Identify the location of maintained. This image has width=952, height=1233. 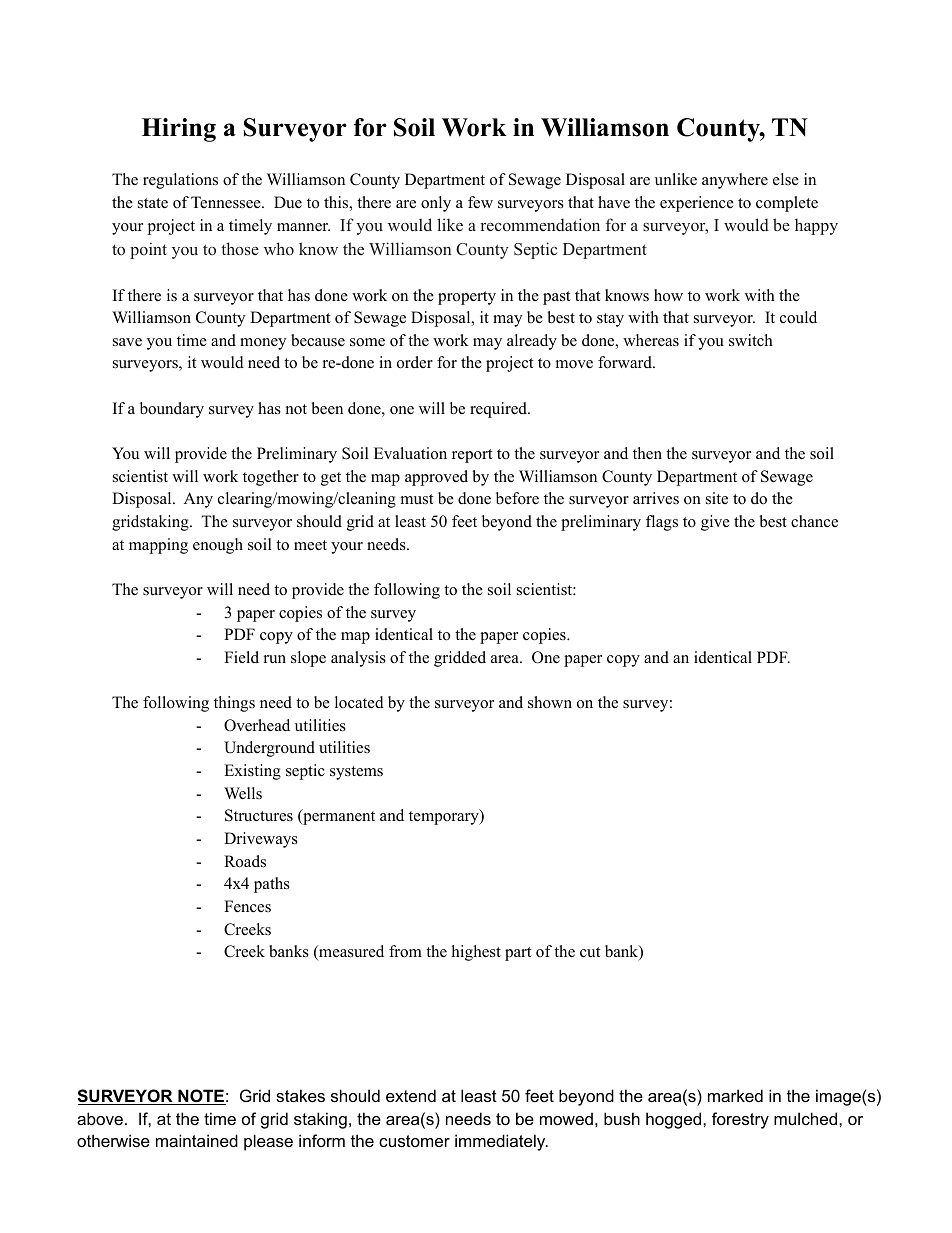
(197, 1140).
